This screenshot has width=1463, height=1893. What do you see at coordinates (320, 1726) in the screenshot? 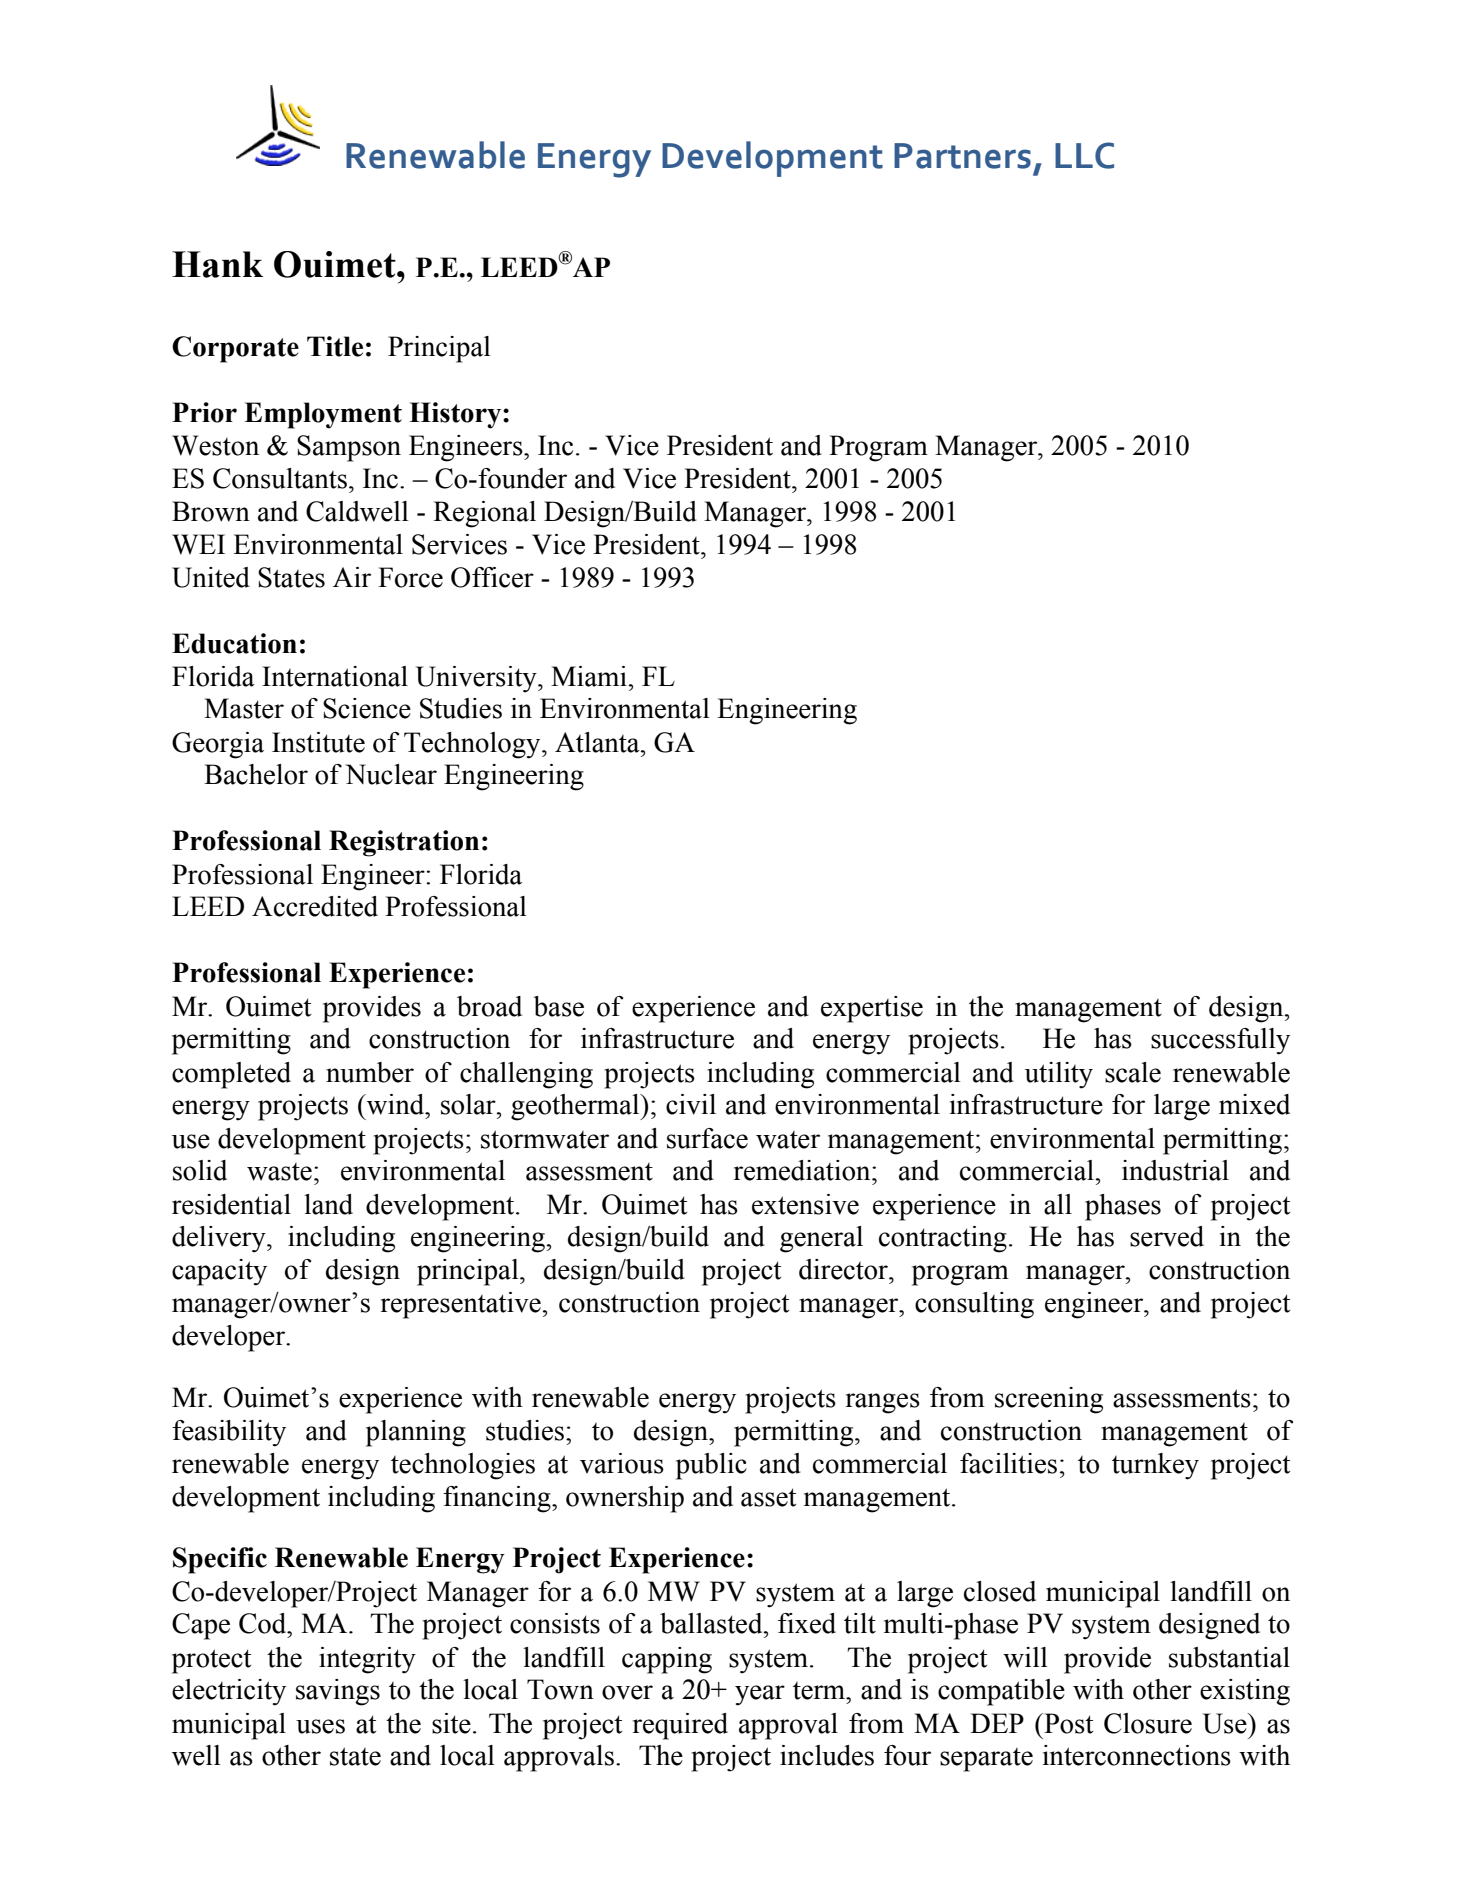
I see `uses` at bounding box center [320, 1726].
